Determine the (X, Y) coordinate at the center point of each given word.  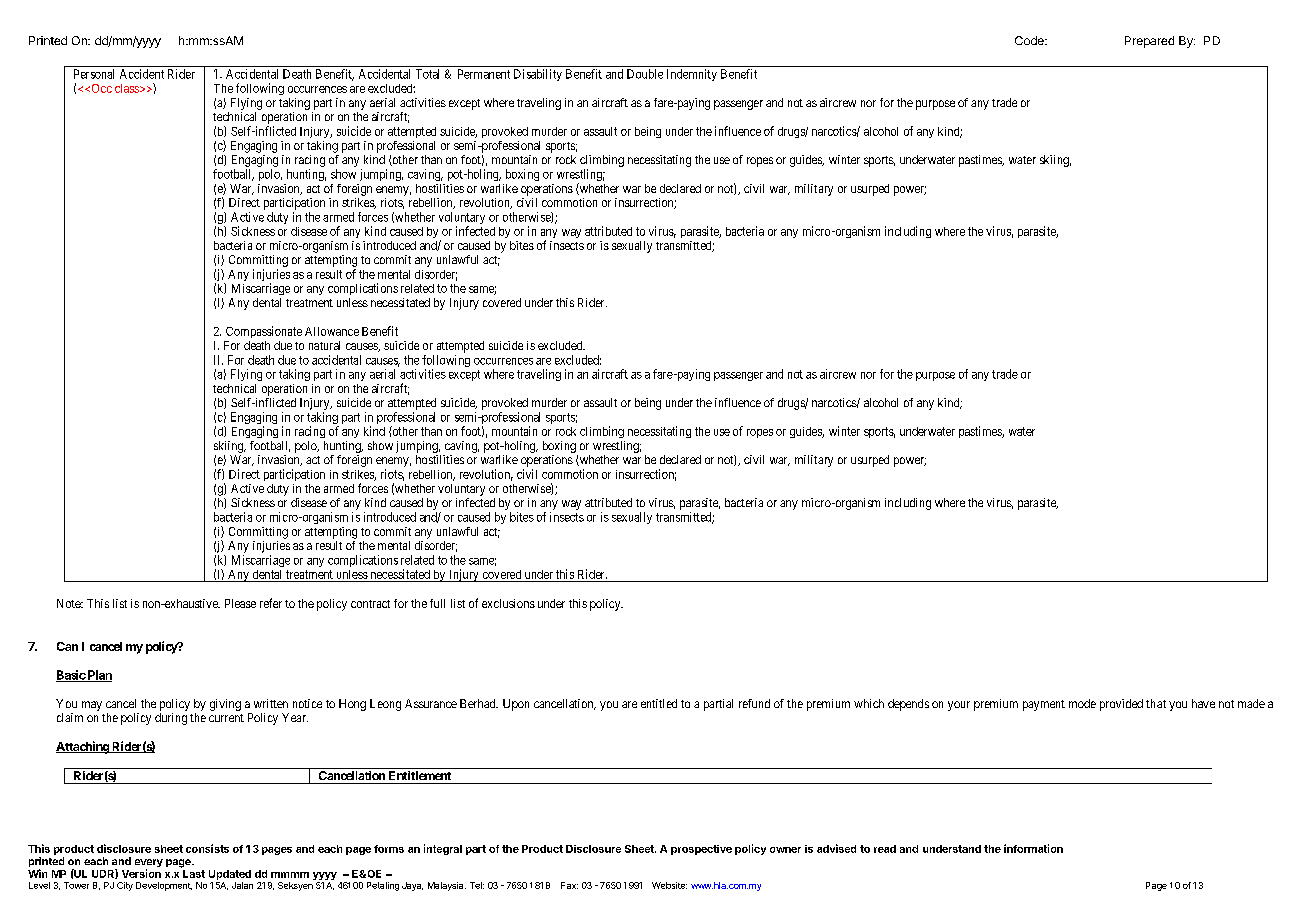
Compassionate (264, 332)
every (149, 864)
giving (225, 705)
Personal (94, 74)
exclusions (508, 603)
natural (324, 345)
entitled (659, 703)
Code (1030, 40)
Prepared (1149, 42)
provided (1121, 705)
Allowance (332, 331)
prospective (701, 850)
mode (1082, 703)
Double (645, 74)
